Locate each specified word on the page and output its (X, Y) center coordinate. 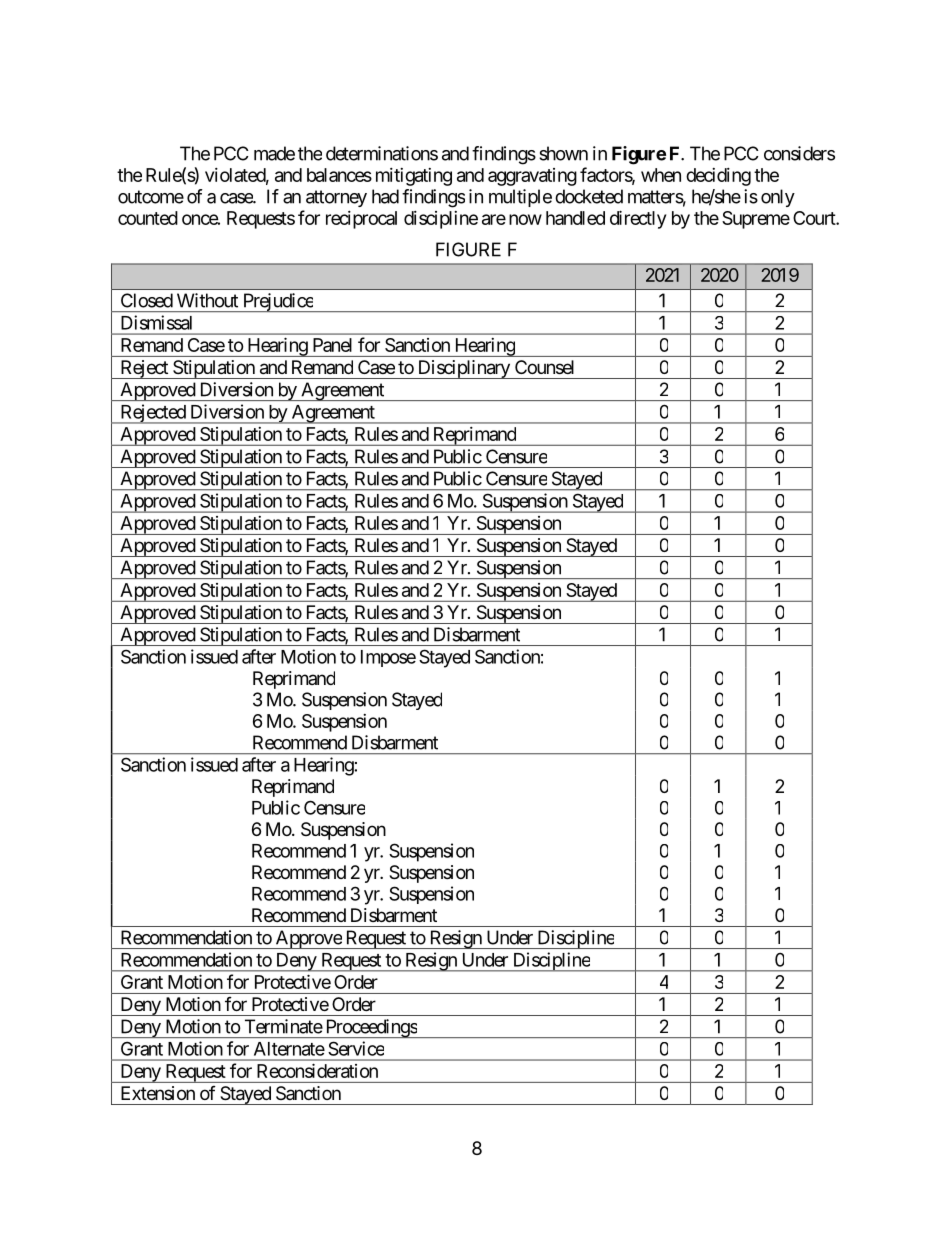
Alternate (289, 1049)
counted (148, 218)
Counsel (544, 367)
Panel (332, 345)
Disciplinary (463, 369)
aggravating (532, 177)
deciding (718, 177)
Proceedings (370, 1028)
